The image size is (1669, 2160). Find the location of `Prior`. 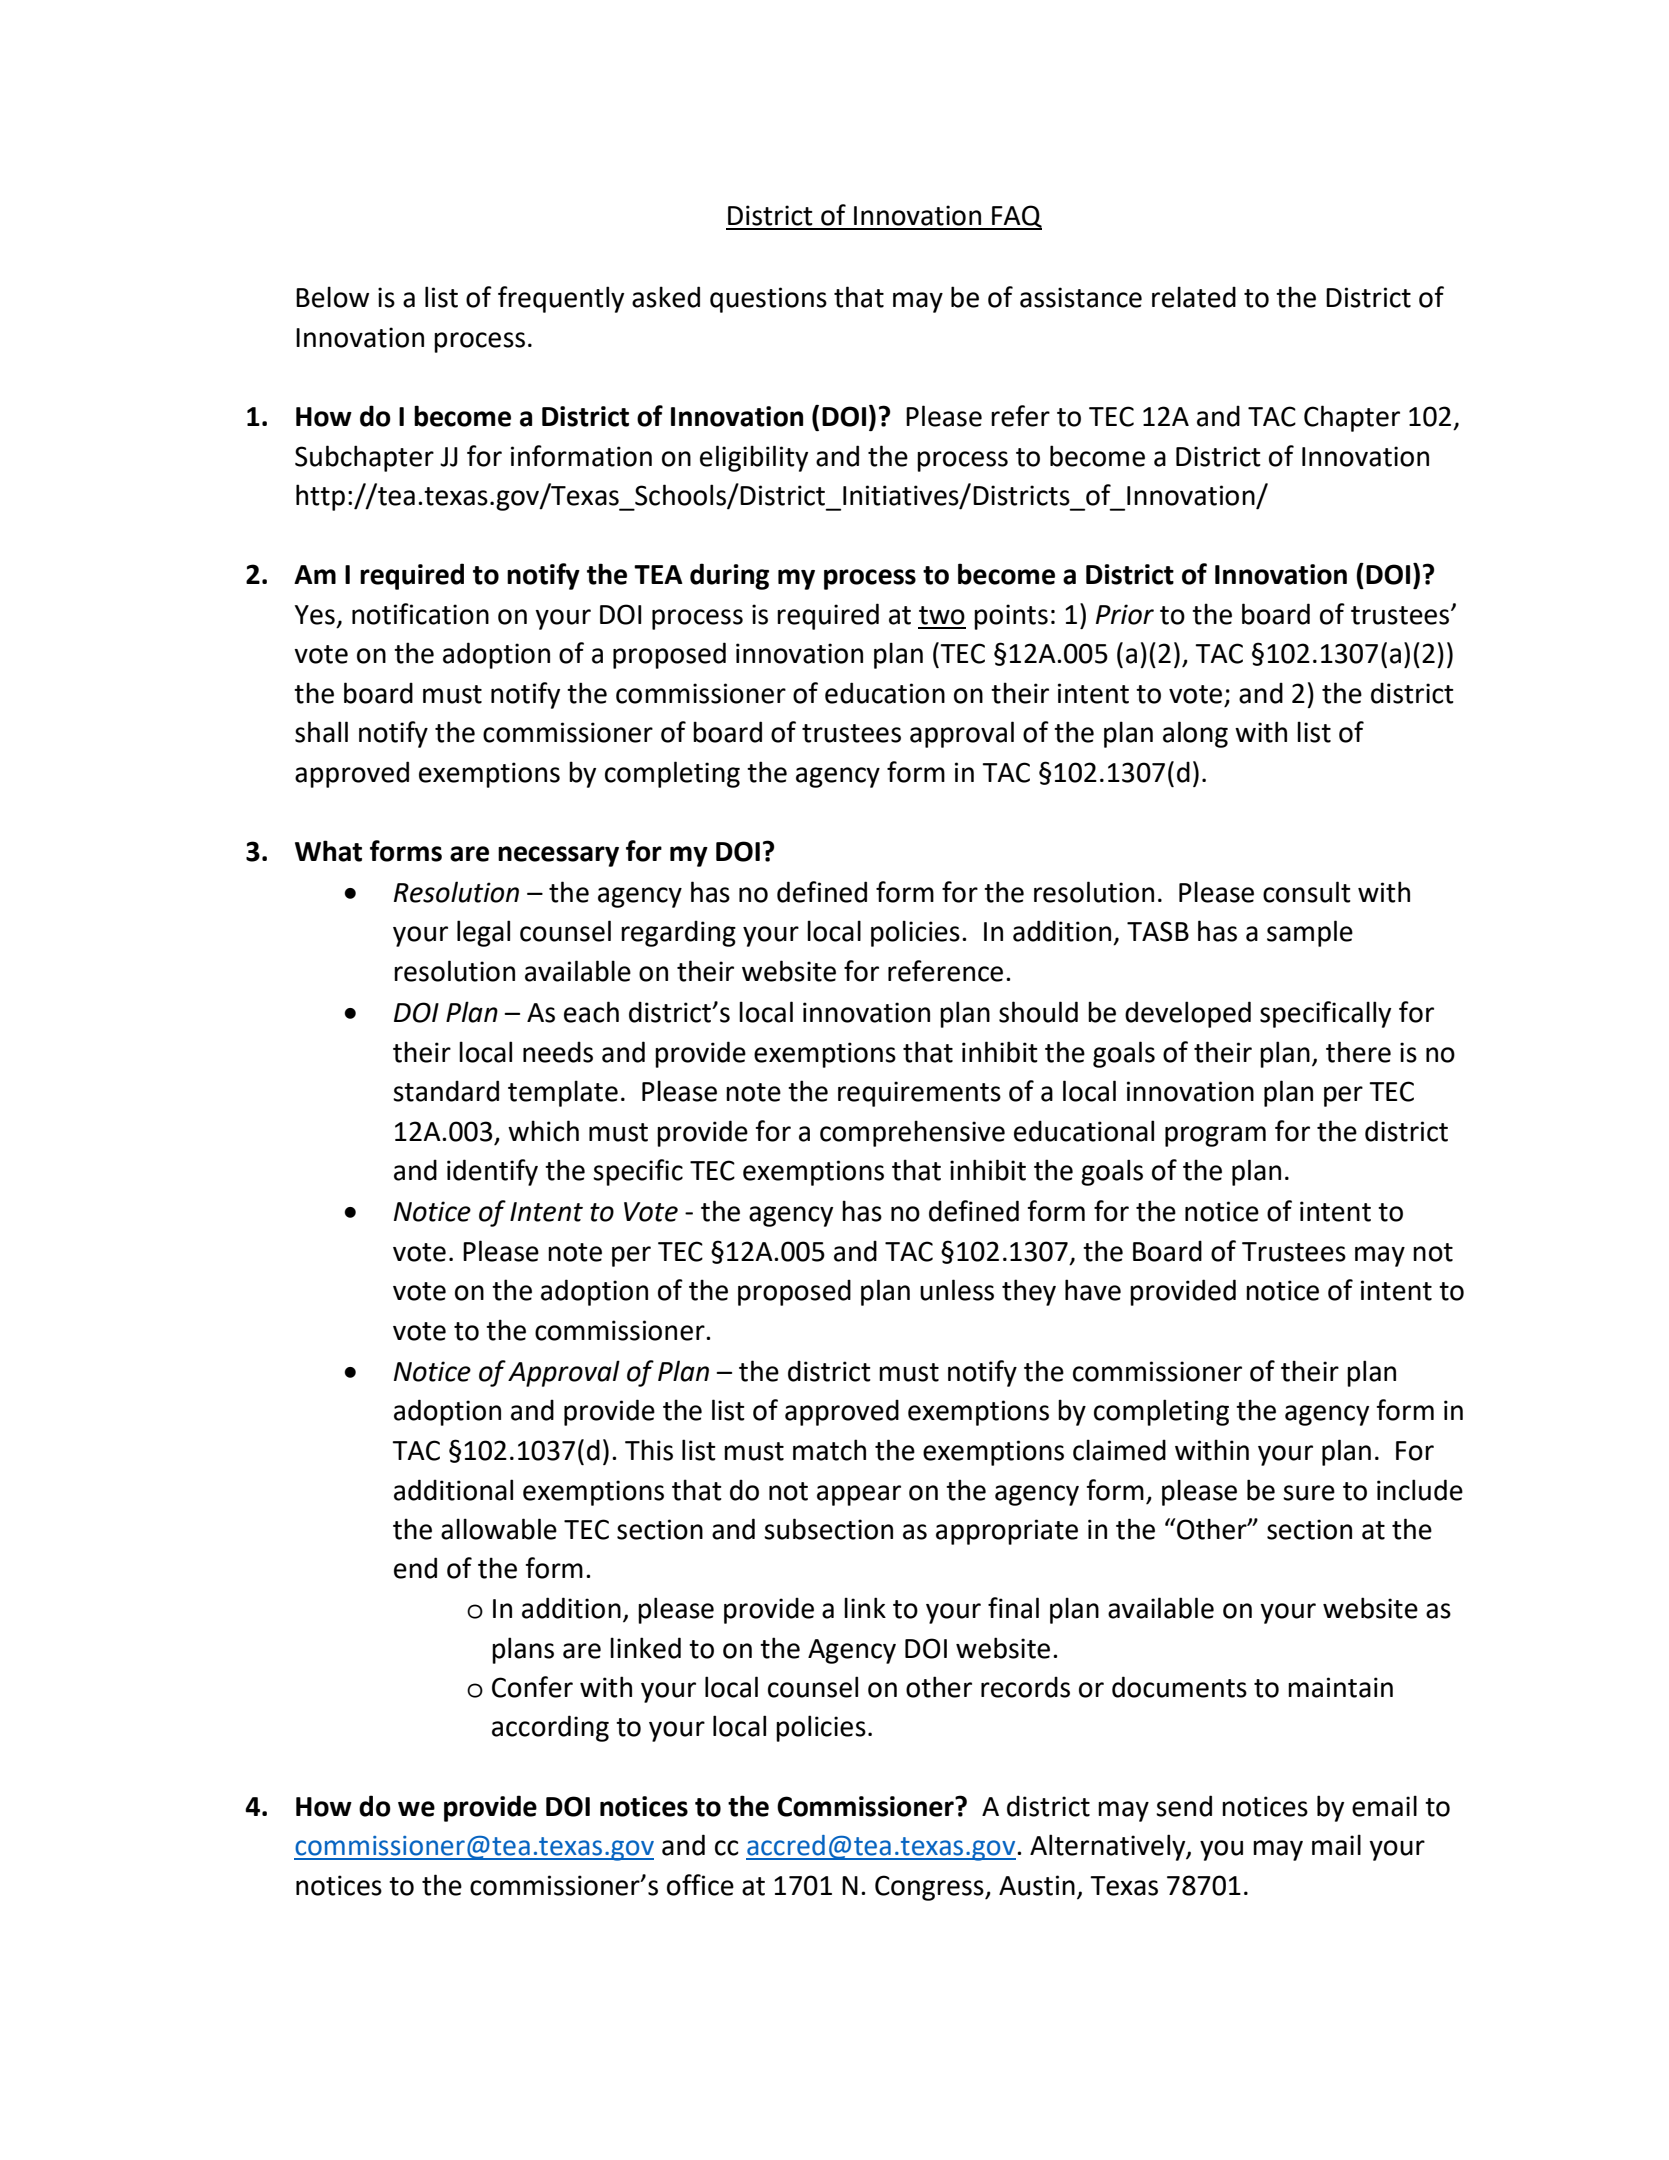

Prior is located at coordinates (1125, 614).
